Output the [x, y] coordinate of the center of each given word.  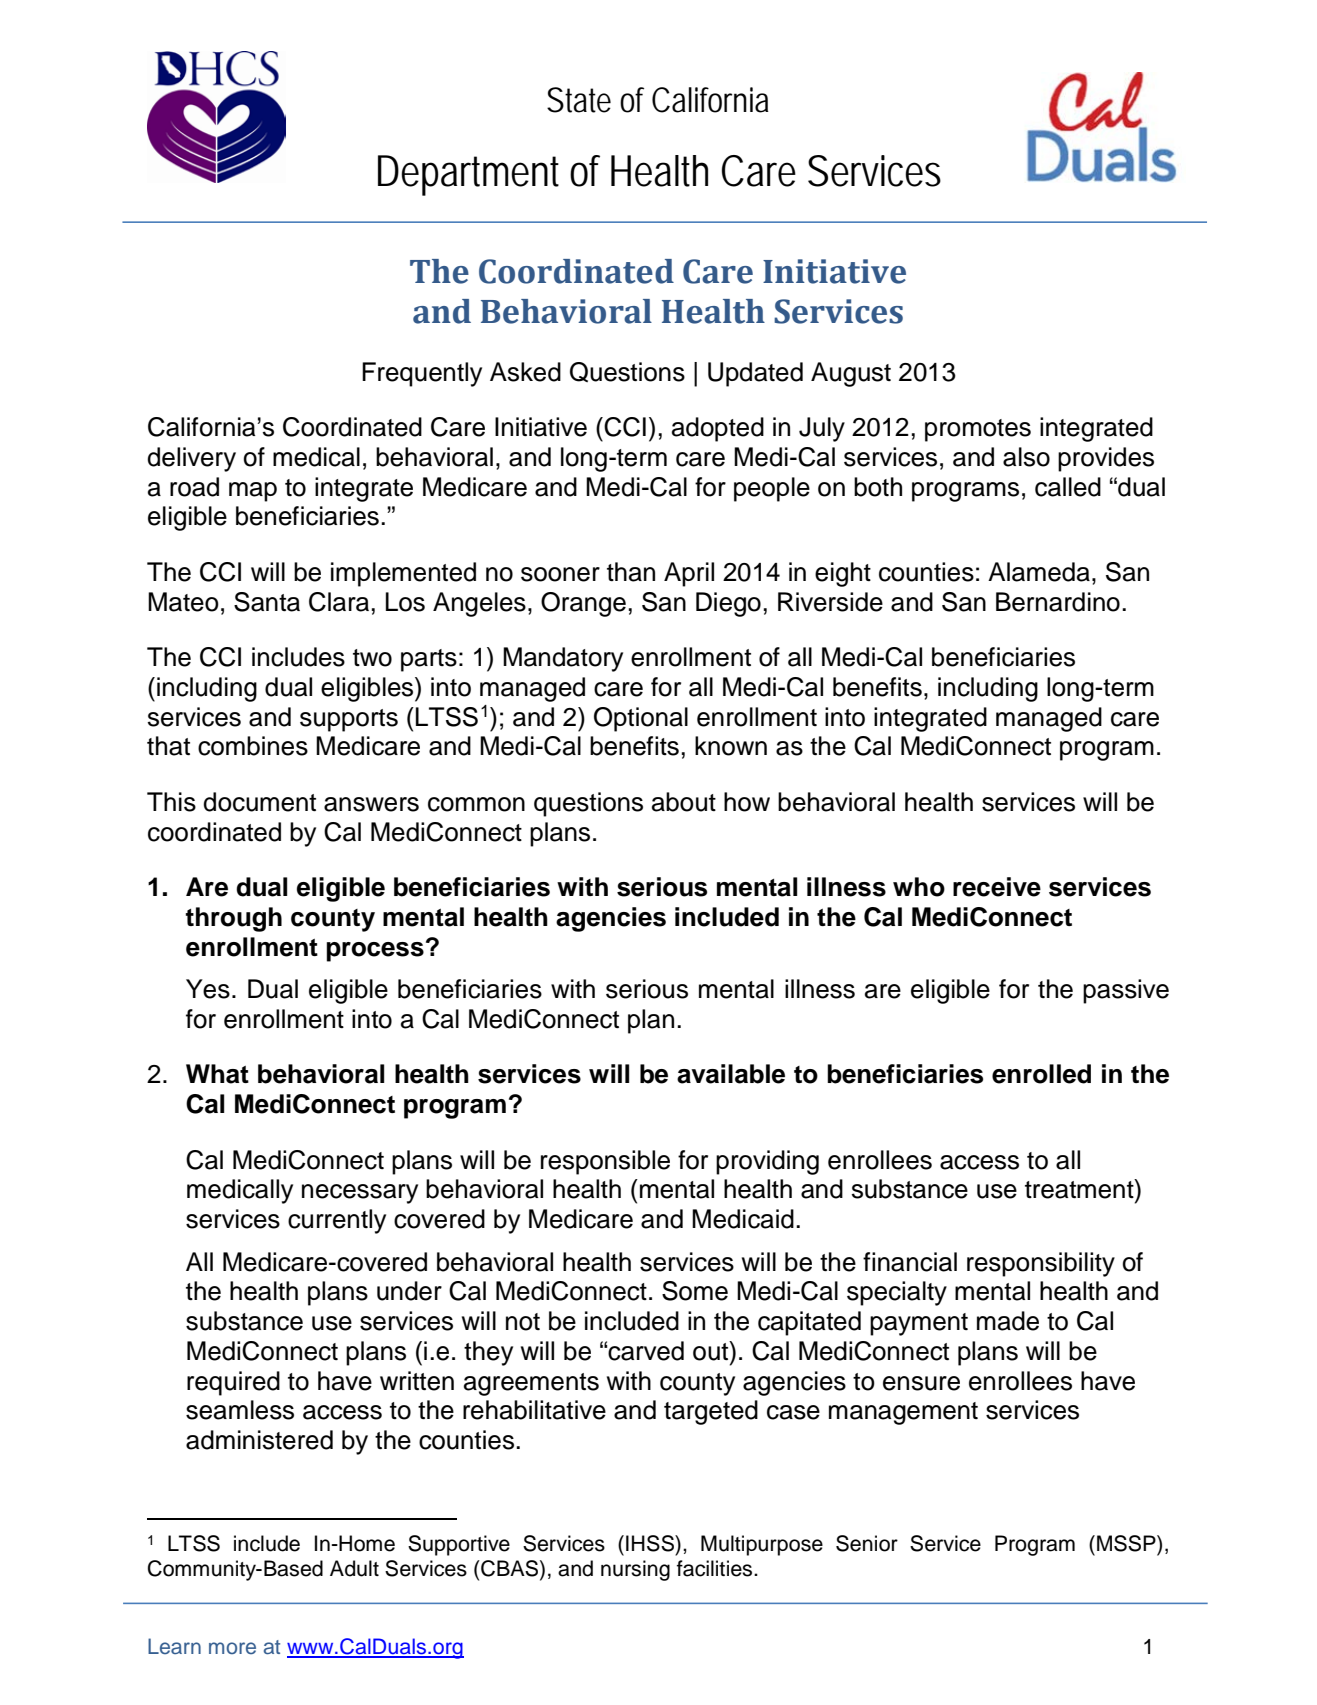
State [579, 100]
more [232, 1648]
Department [468, 175]
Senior [867, 1543]
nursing [635, 1570]
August [851, 374]
